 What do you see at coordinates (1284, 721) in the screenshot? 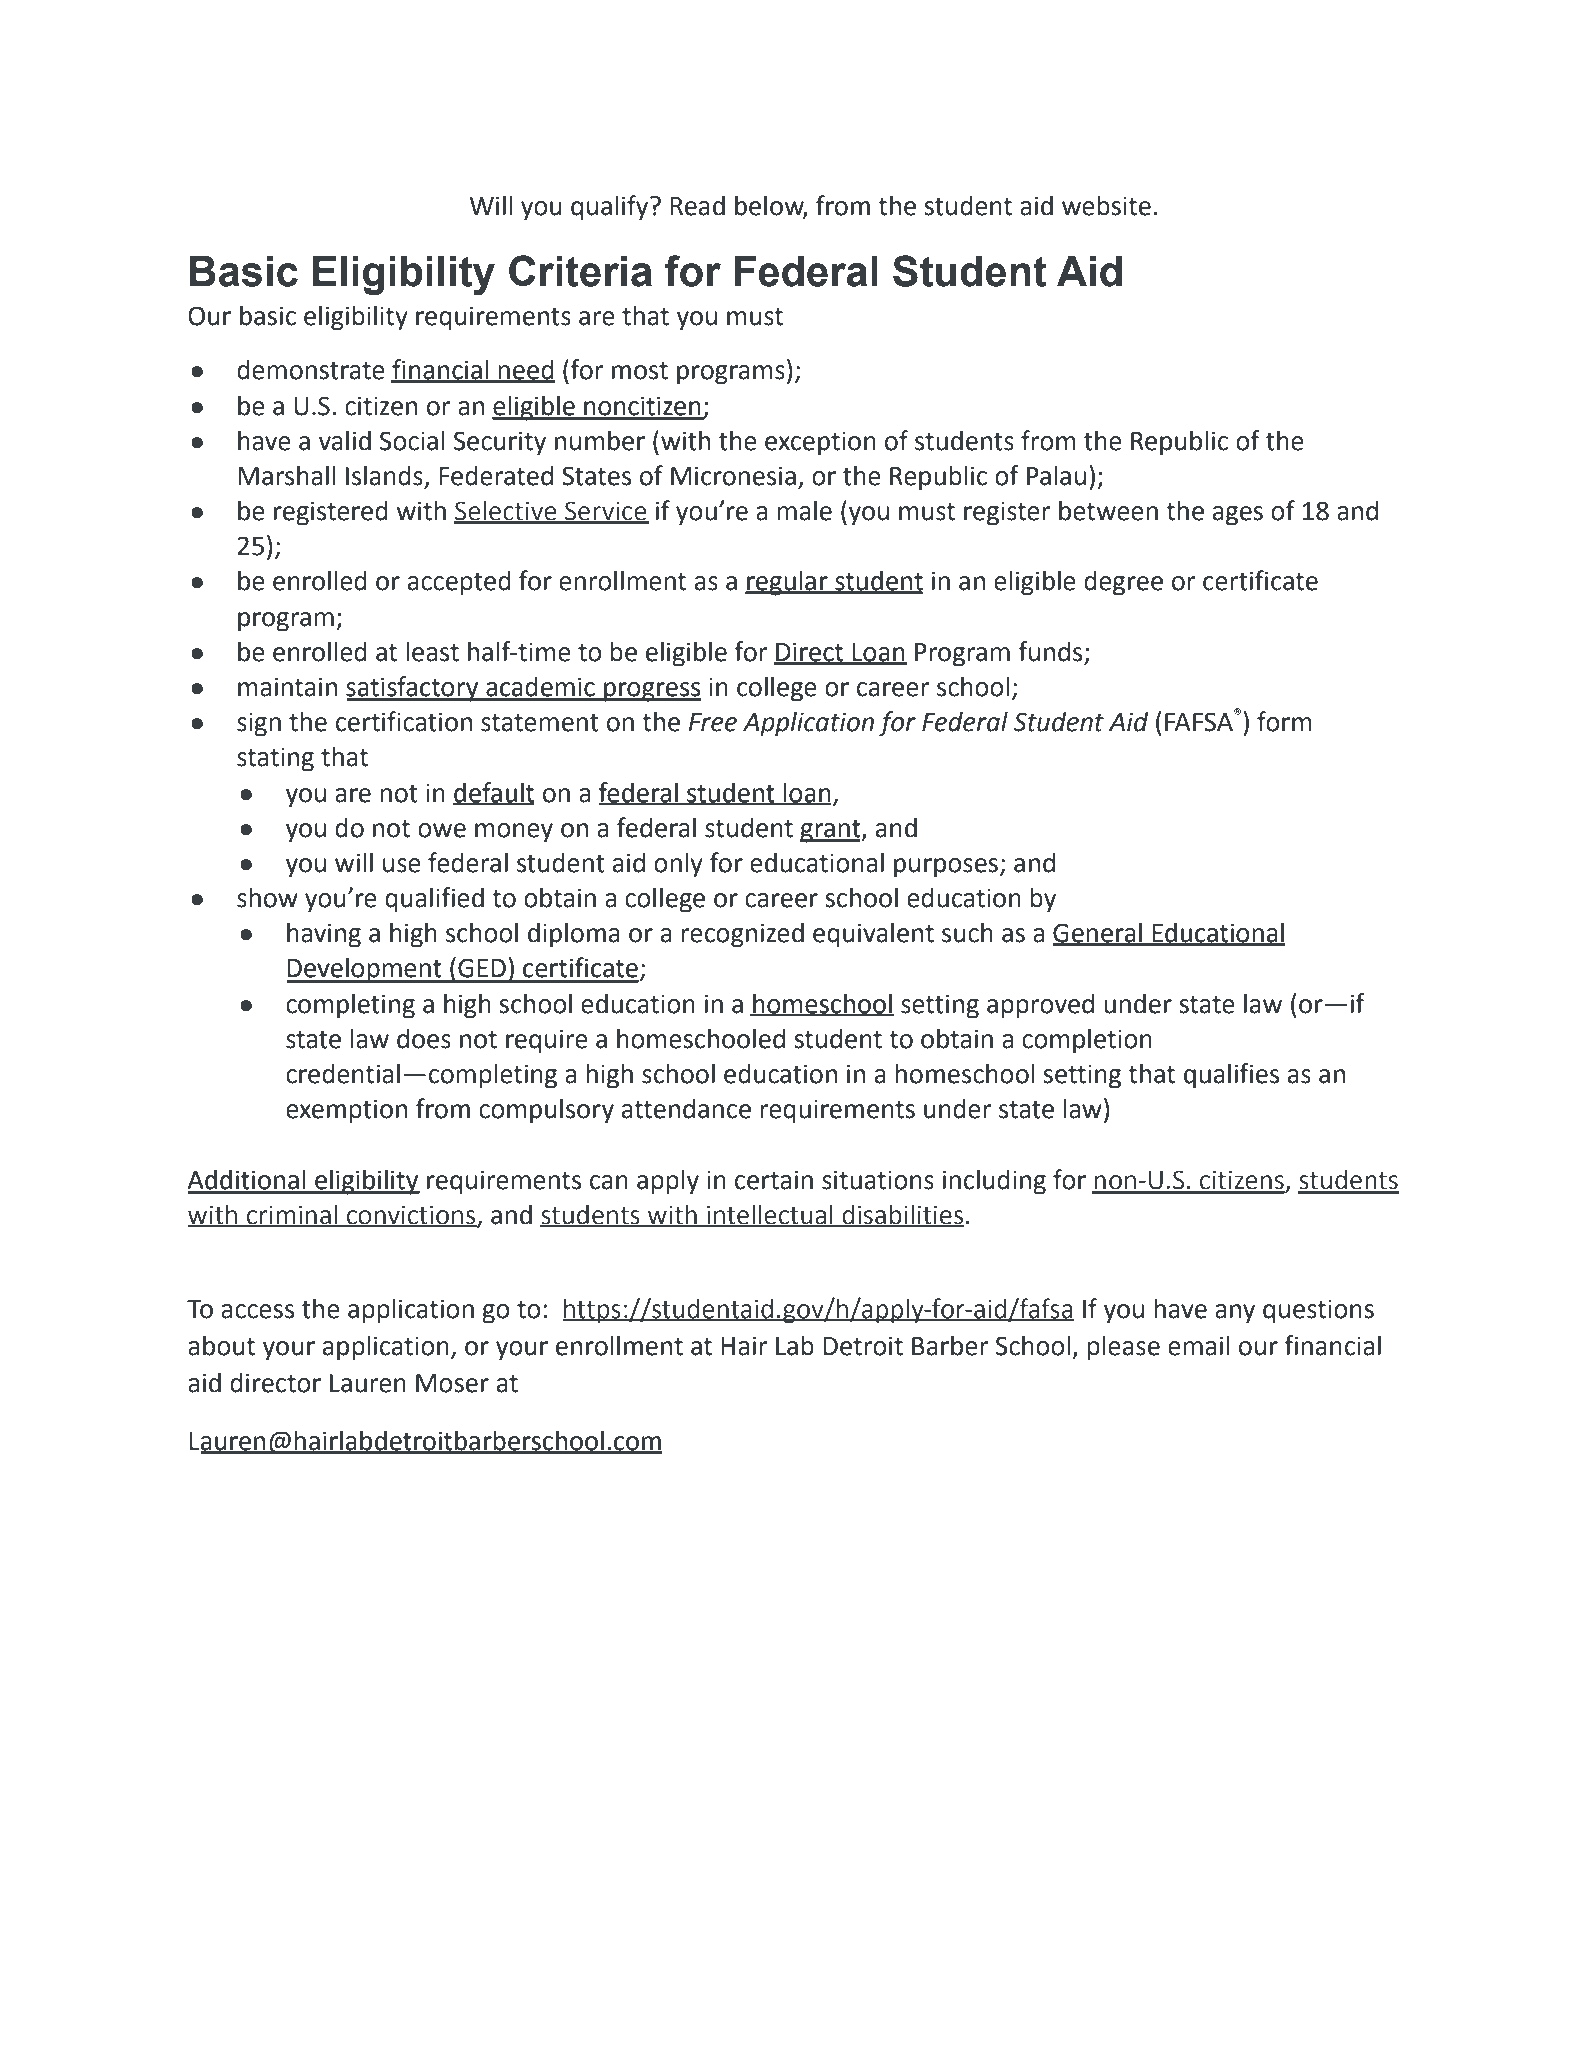
I see `form` at bounding box center [1284, 721].
